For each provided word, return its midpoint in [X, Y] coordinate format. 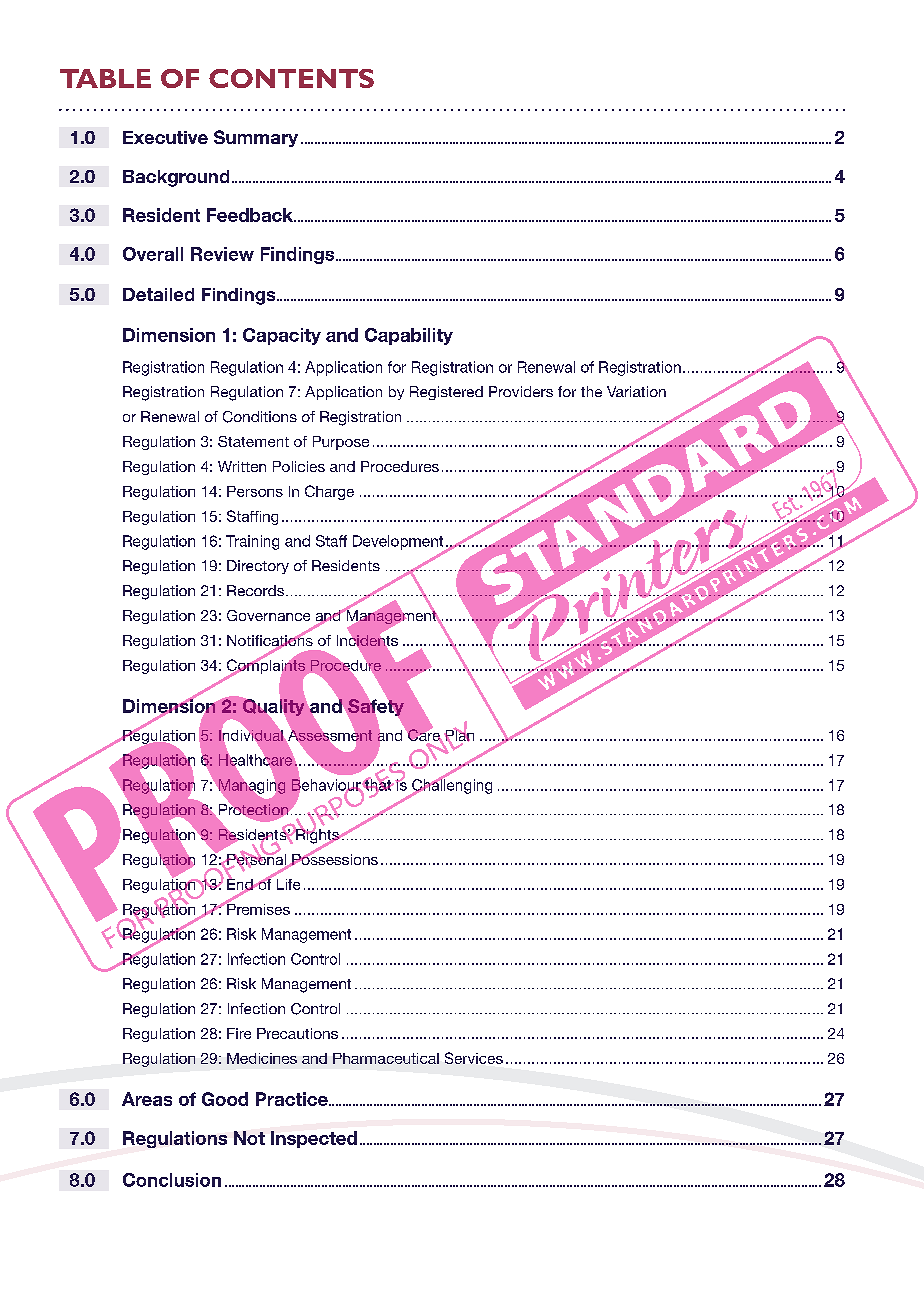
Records [255, 590]
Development [399, 543]
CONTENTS [291, 78]
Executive [165, 137]
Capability [409, 336]
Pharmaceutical [386, 1058]
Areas [147, 1099]
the [591, 391]
